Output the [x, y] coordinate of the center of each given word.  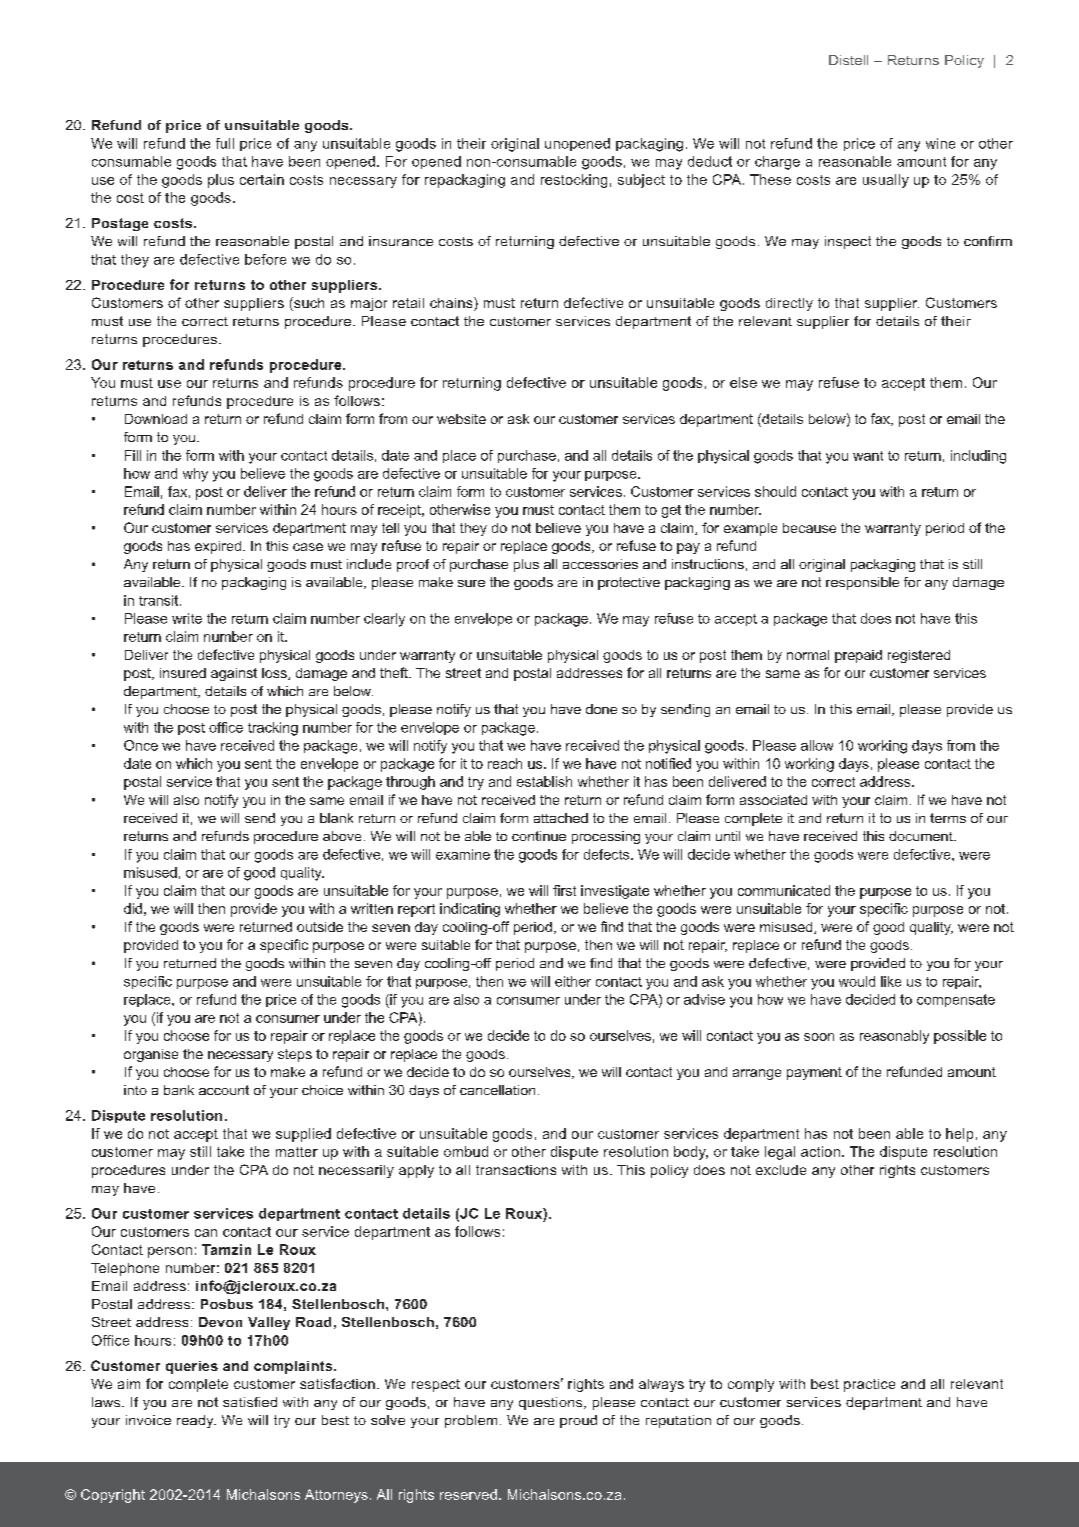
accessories [600, 564]
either [573, 981]
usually [886, 181]
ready [196, 1421]
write [187, 618]
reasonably [894, 1037]
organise [151, 1055]
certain [262, 179]
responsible [862, 583]
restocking [574, 181]
